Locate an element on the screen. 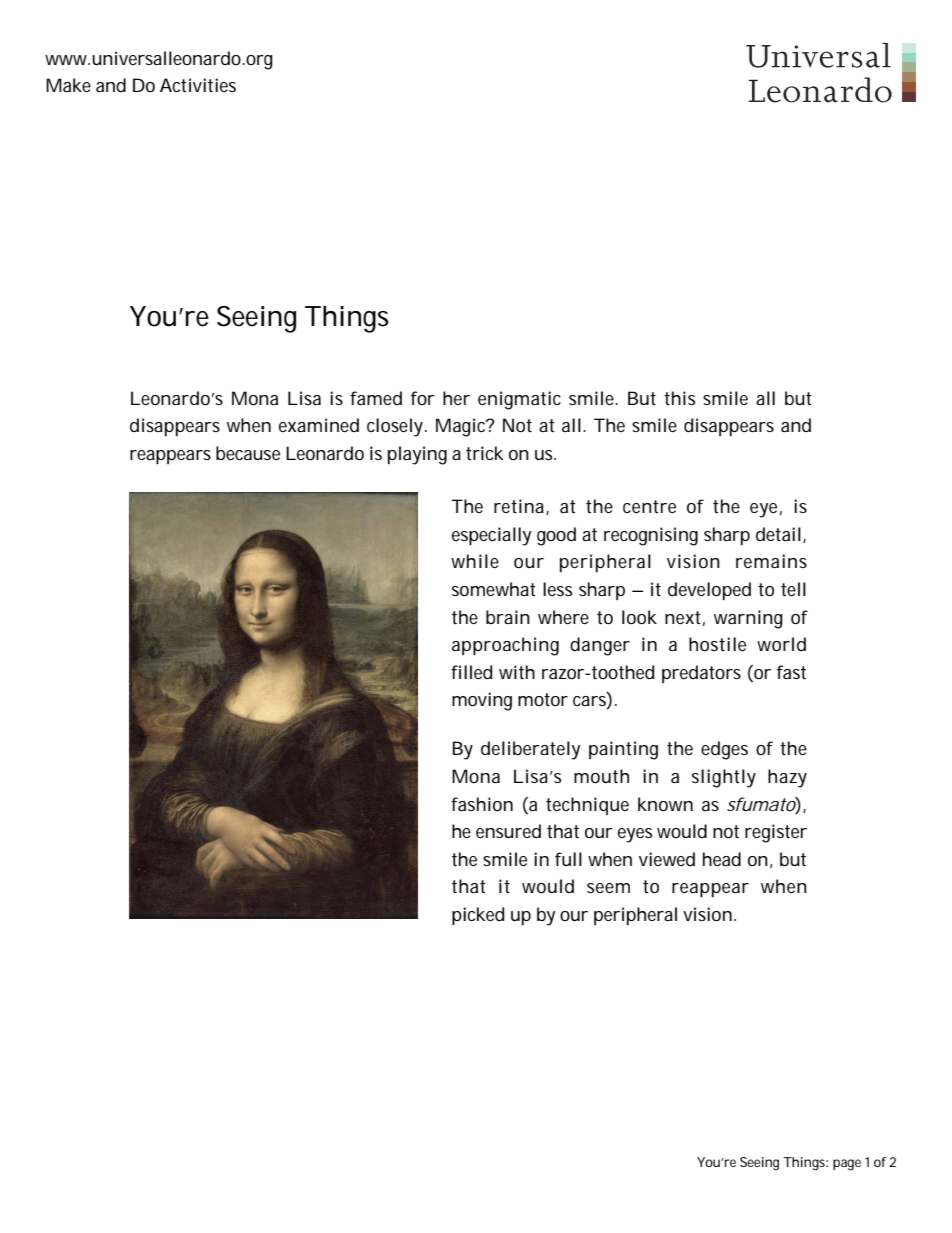 The width and height of the screenshot is (952, 1233). detail is located at coordinates (778, 534).
